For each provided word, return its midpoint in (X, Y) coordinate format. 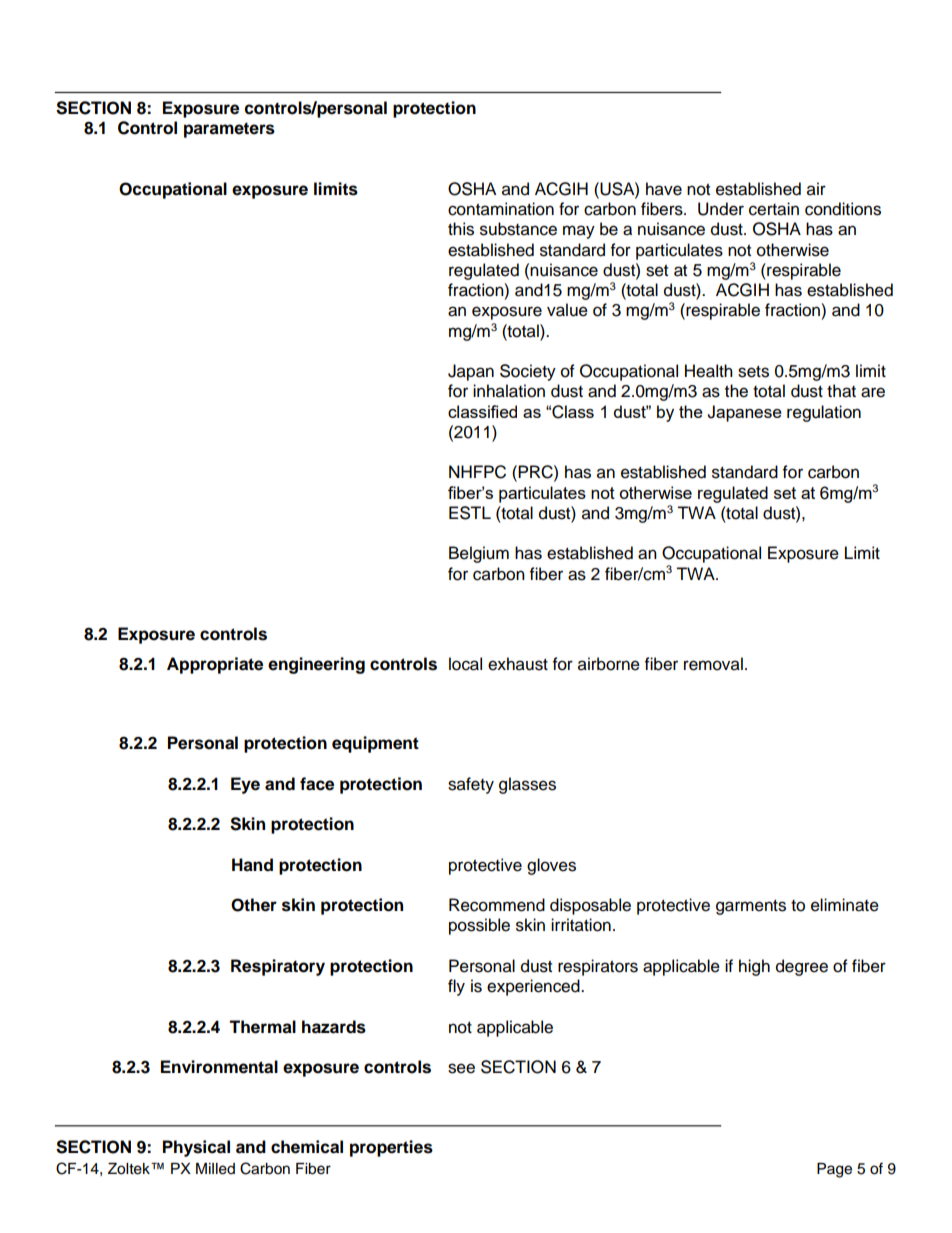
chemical (307, 1147)
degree (802, 967)
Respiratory (278, 967)
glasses (527, 785)
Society (528, 372)
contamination (501, 209)
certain (774, 209)
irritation (581, 925)
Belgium (479, 554)
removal (713, 664)
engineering (316, 665)
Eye (245, 785)
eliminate (845, 905)
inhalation (509, 391)
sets (753, 372)
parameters (229, 130)
